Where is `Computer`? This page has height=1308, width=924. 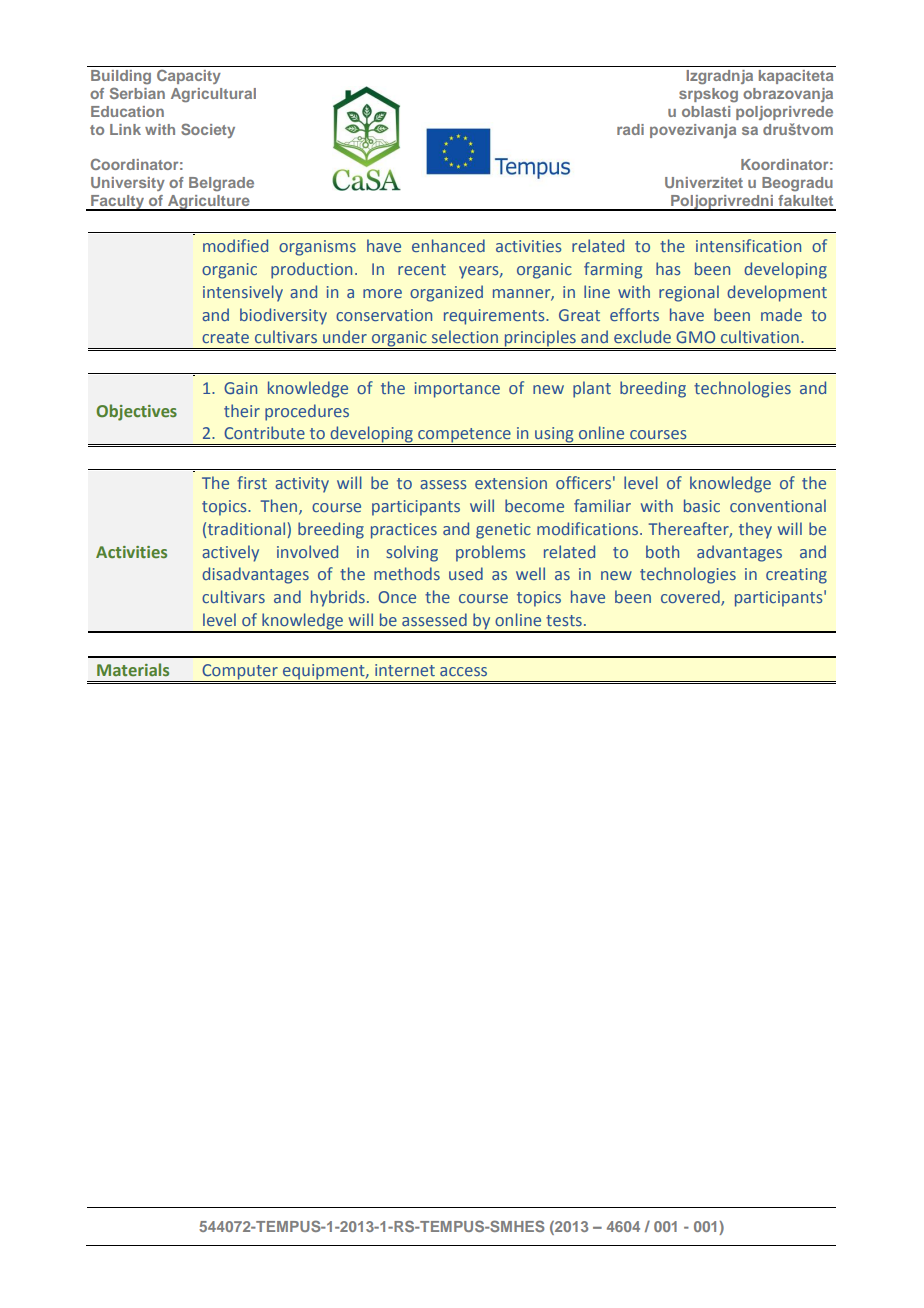
Computer is located at coordinates (240, 673).
